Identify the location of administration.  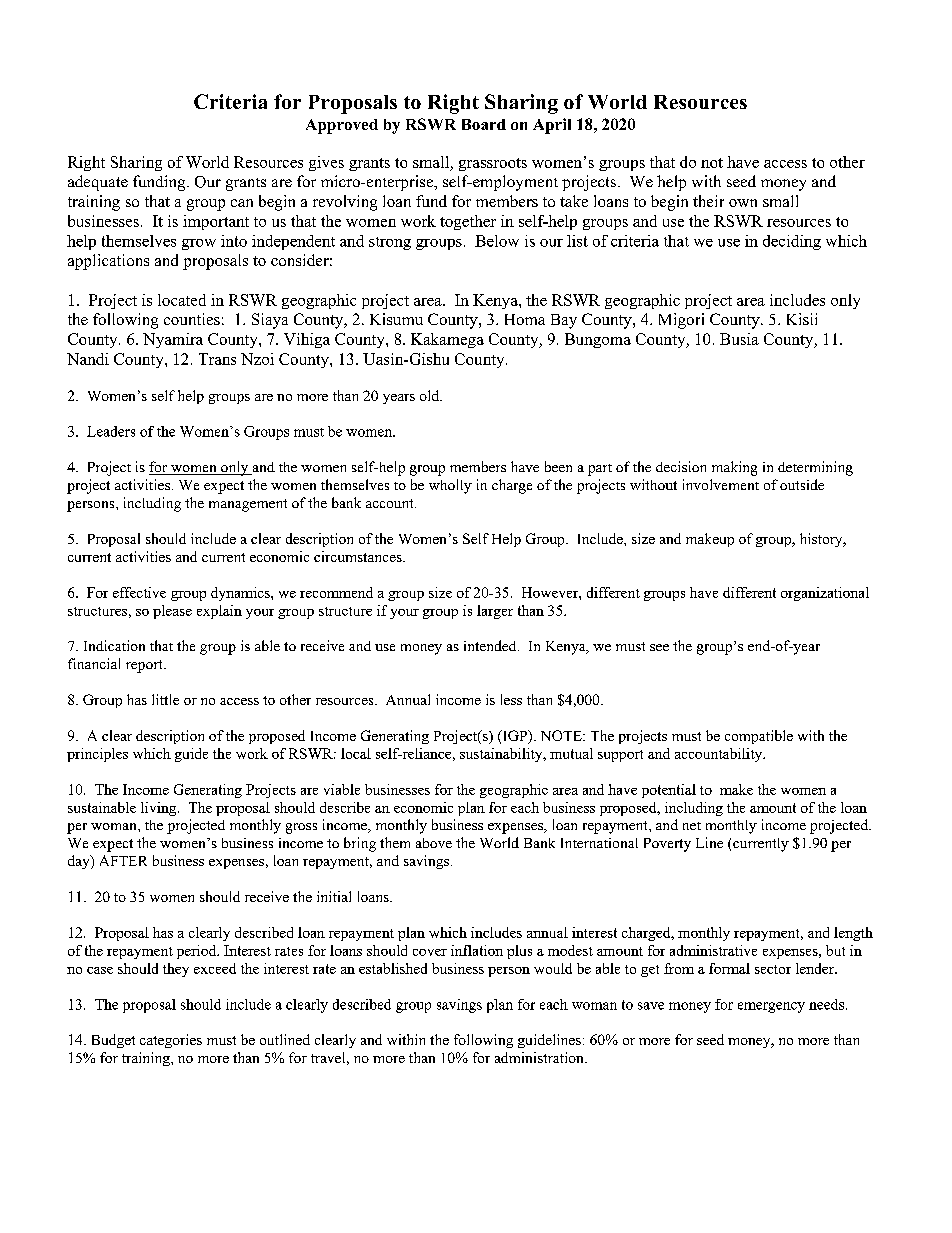
(540, 1057).
